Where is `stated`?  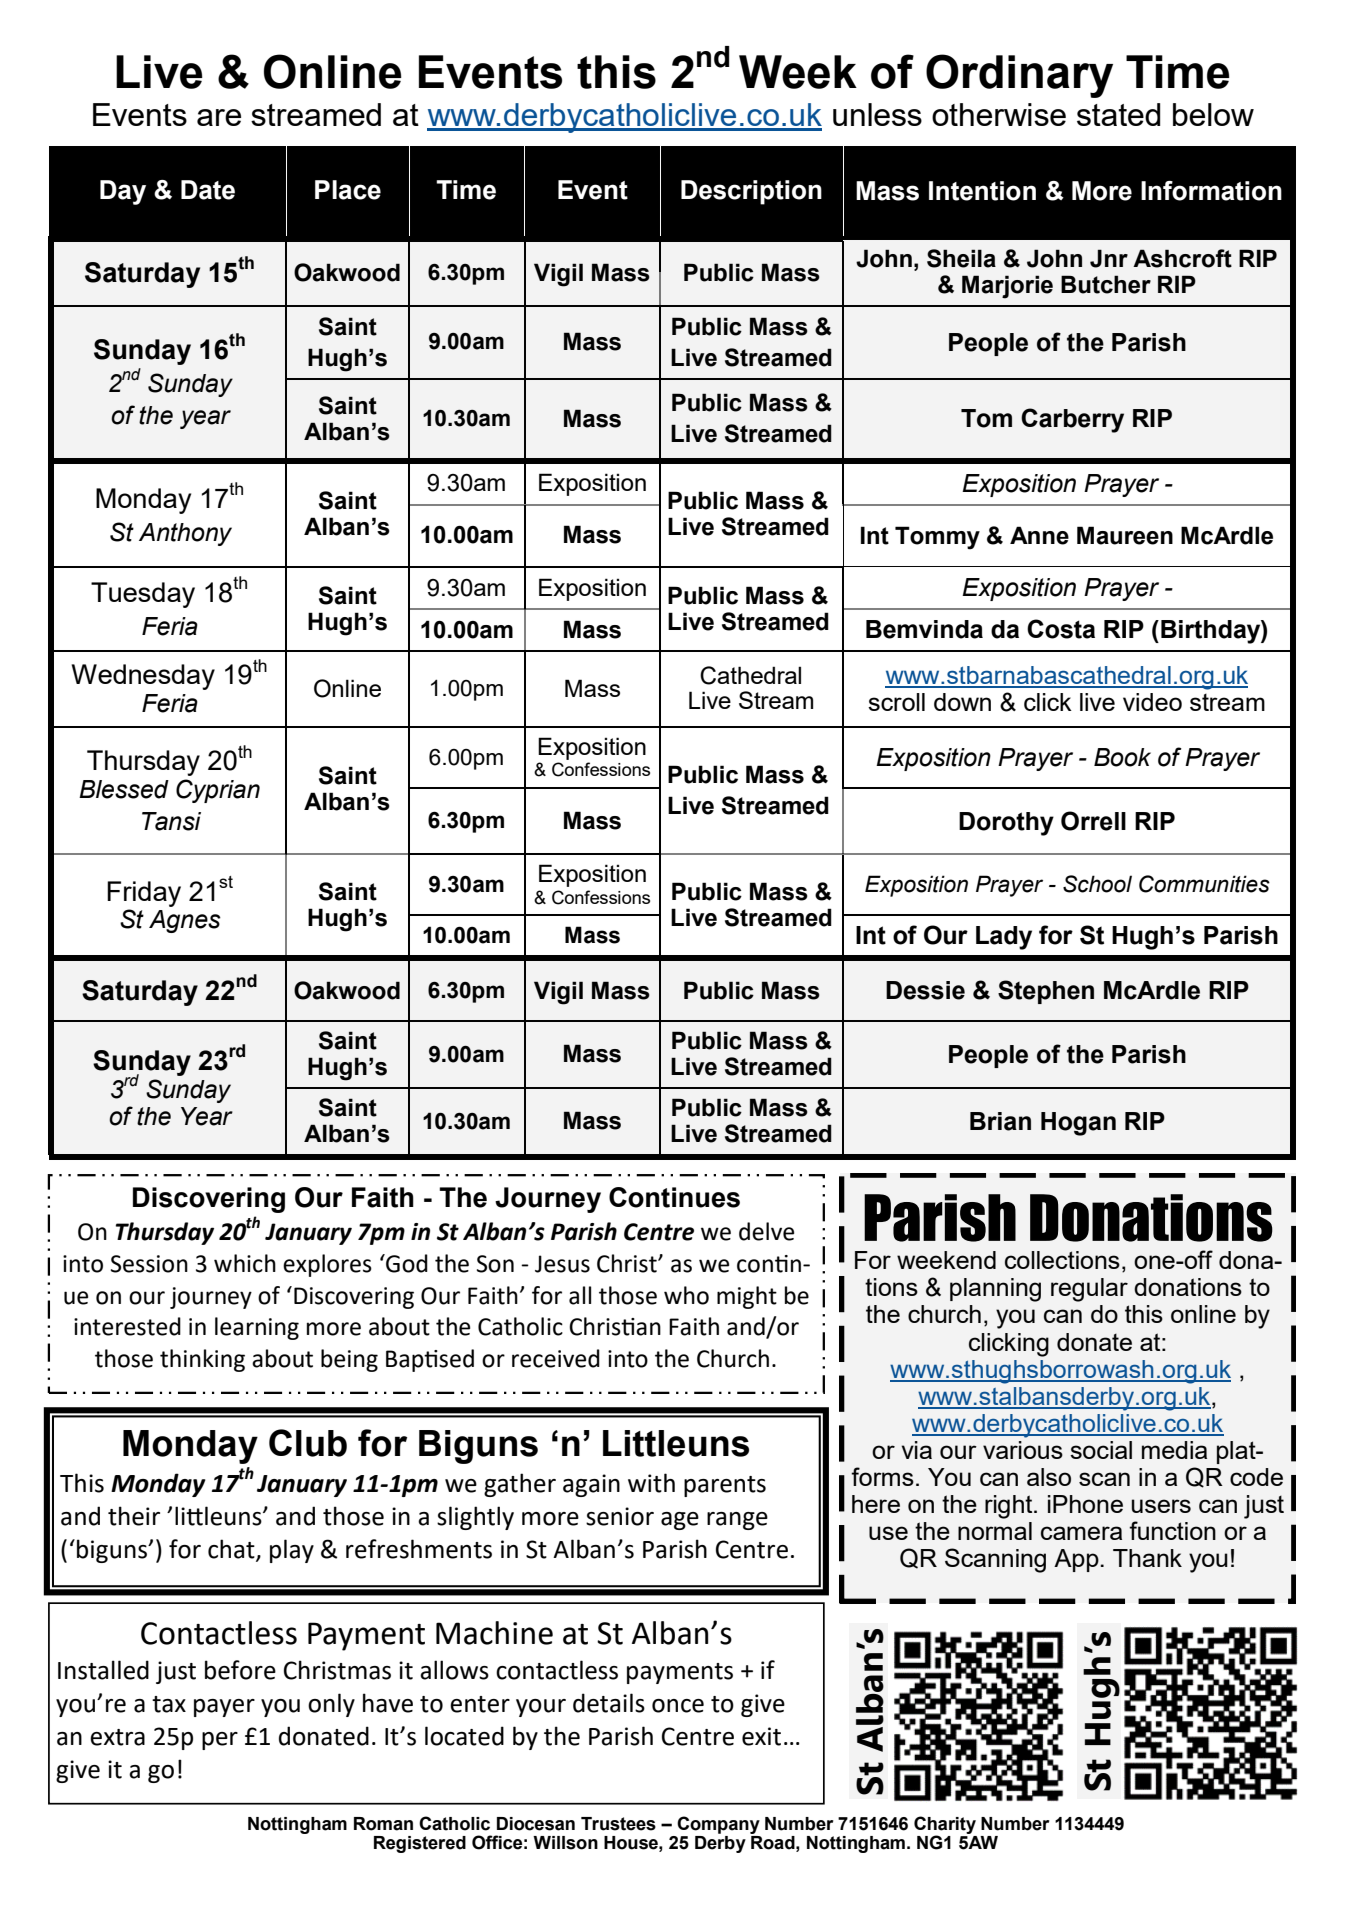
stated is located at coordinates (1118, 114).
